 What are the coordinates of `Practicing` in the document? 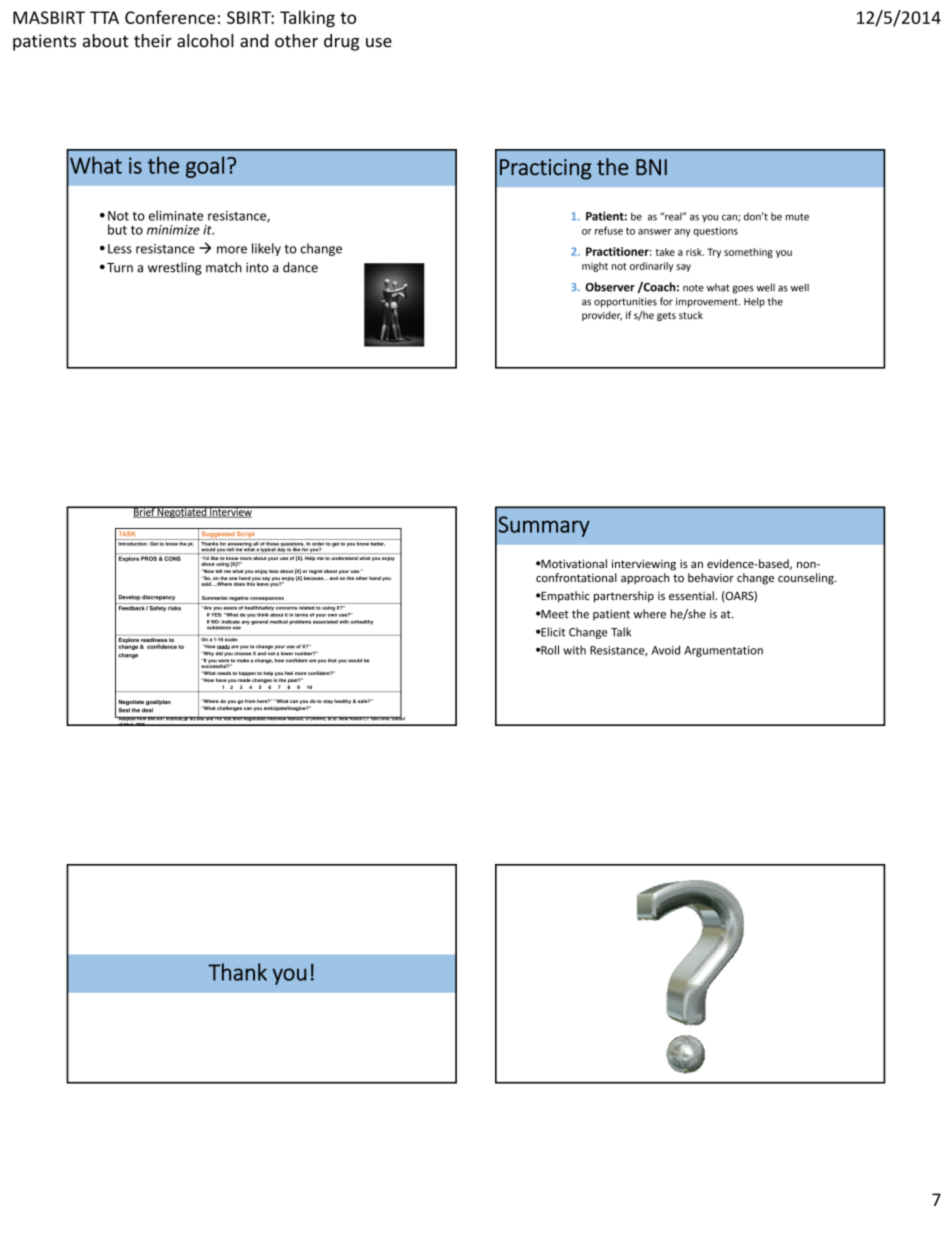 It's located at (546, 169).
